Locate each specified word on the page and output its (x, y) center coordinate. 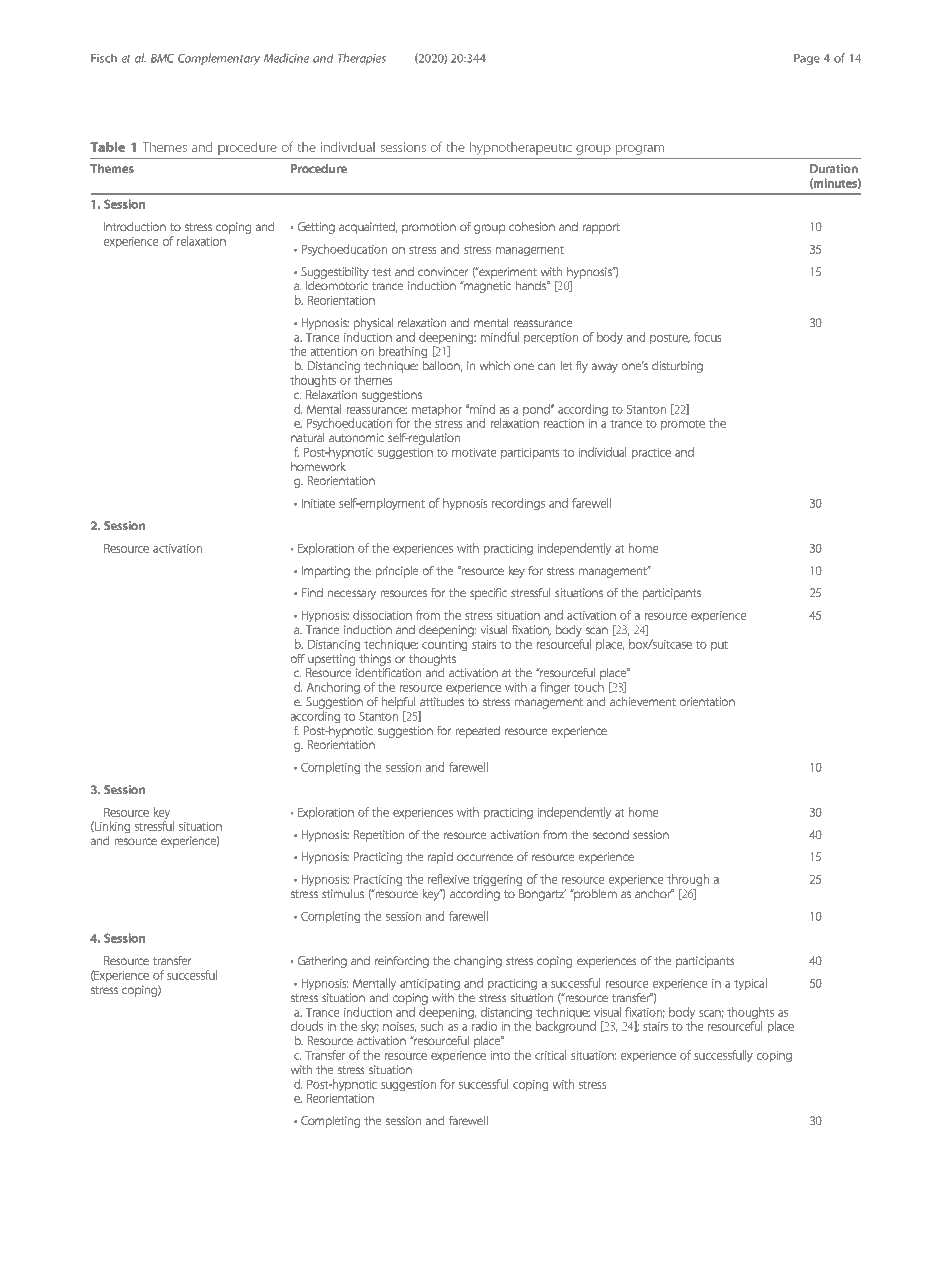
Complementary (219, 59)
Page (807, 59)
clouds (307, 1026)
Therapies (362, 59)
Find (312, 592)
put (719, 646)
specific (488, 594)
